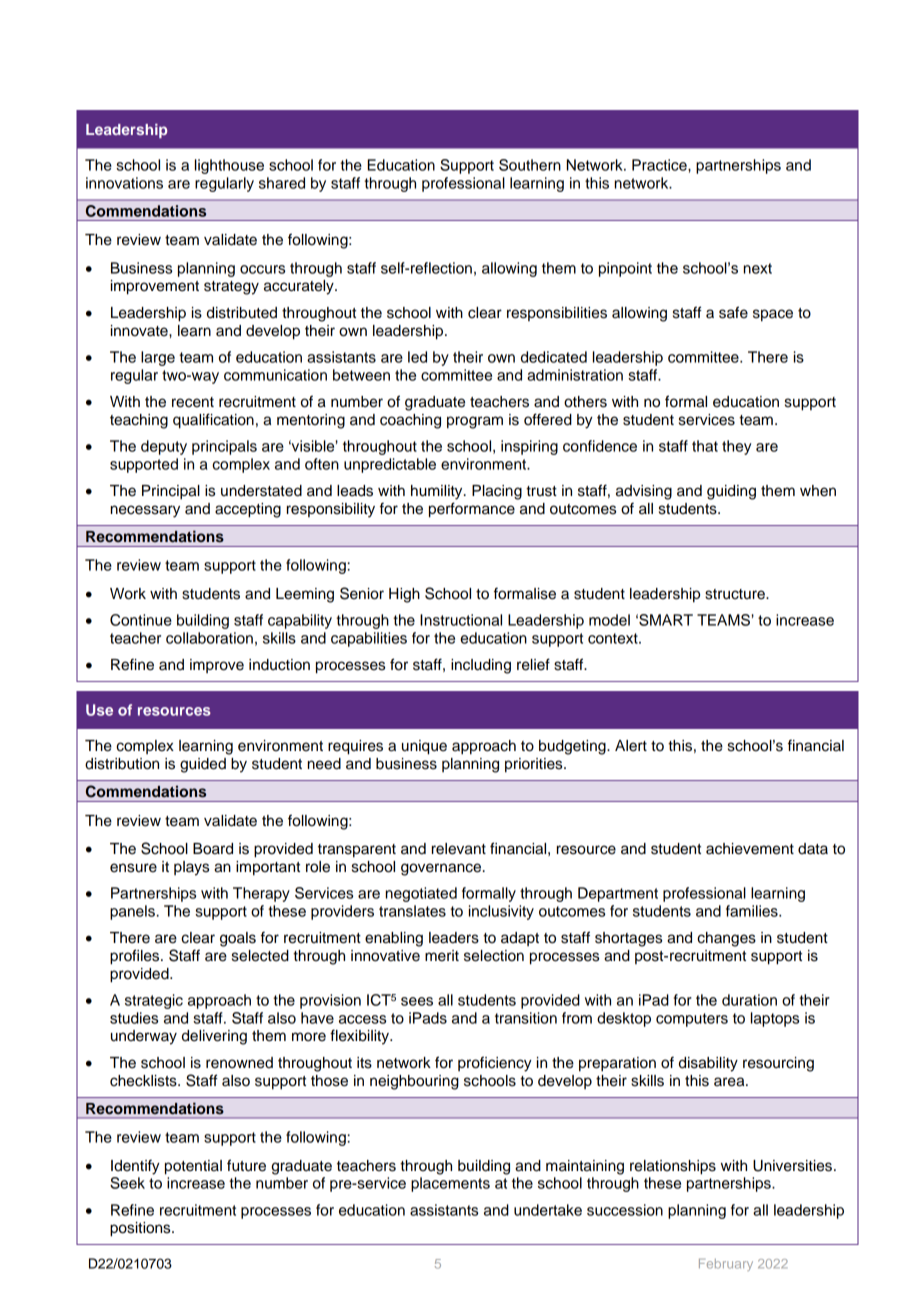  What do you see at coordinates (141, 1229) in the screenshot?
I see `positions` at bounding box center [141, 1229].
